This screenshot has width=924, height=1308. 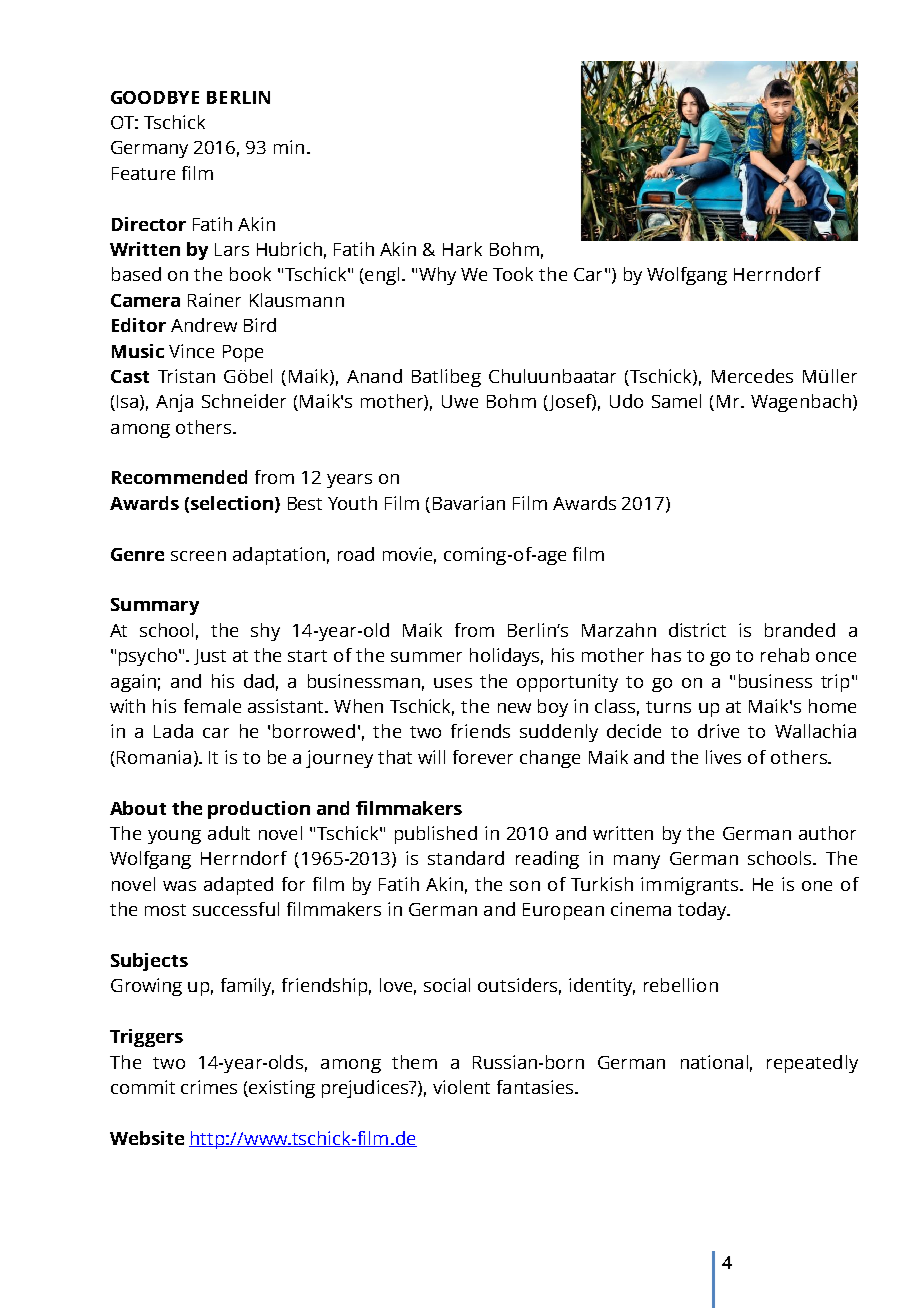 What do you see at coordinates (238, 886) in the screenshot?
I see `adapted` at bounding box center [238, 886].
